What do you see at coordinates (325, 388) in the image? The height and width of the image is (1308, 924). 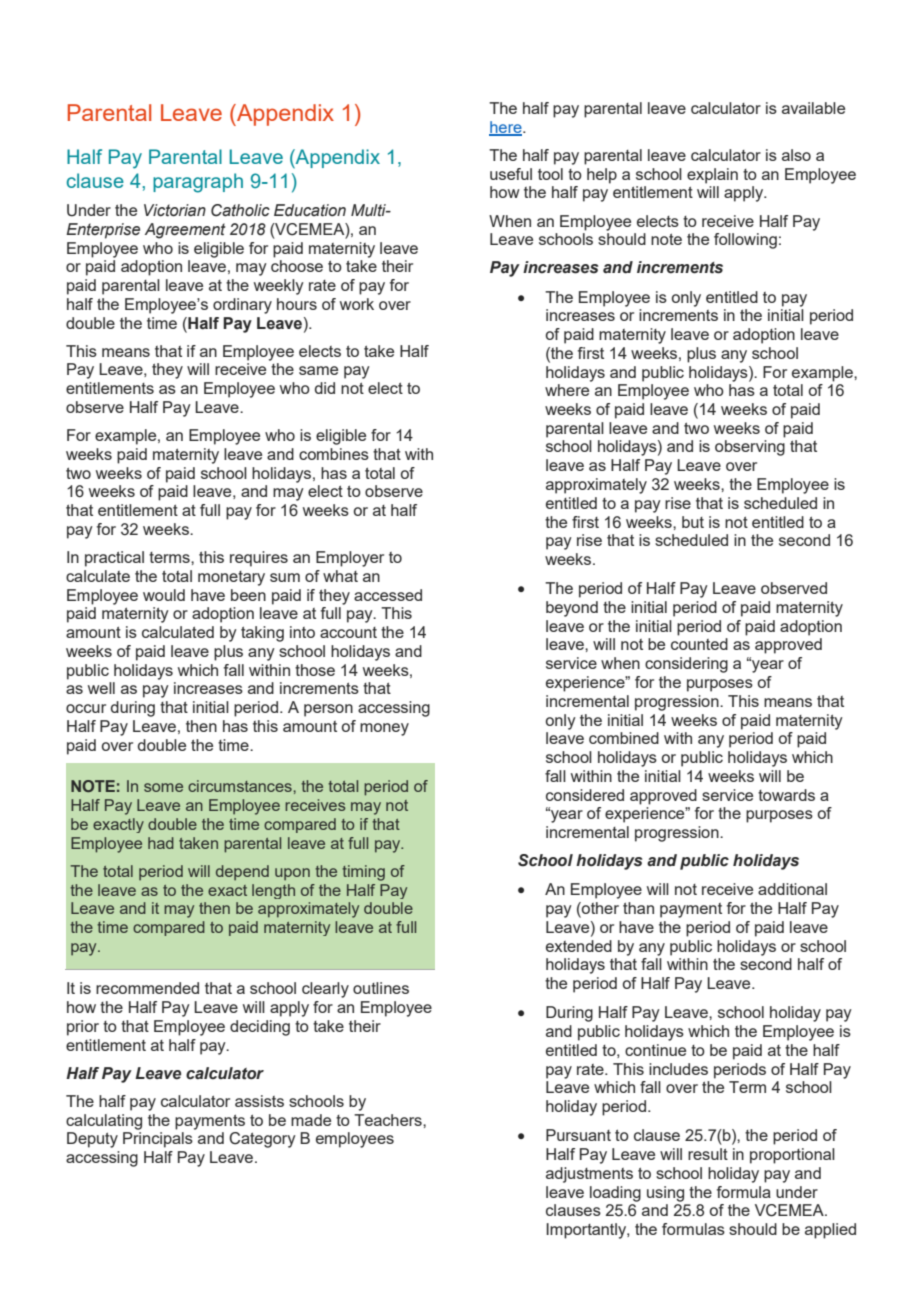 I see `did` at bounding box center [325, 388].
